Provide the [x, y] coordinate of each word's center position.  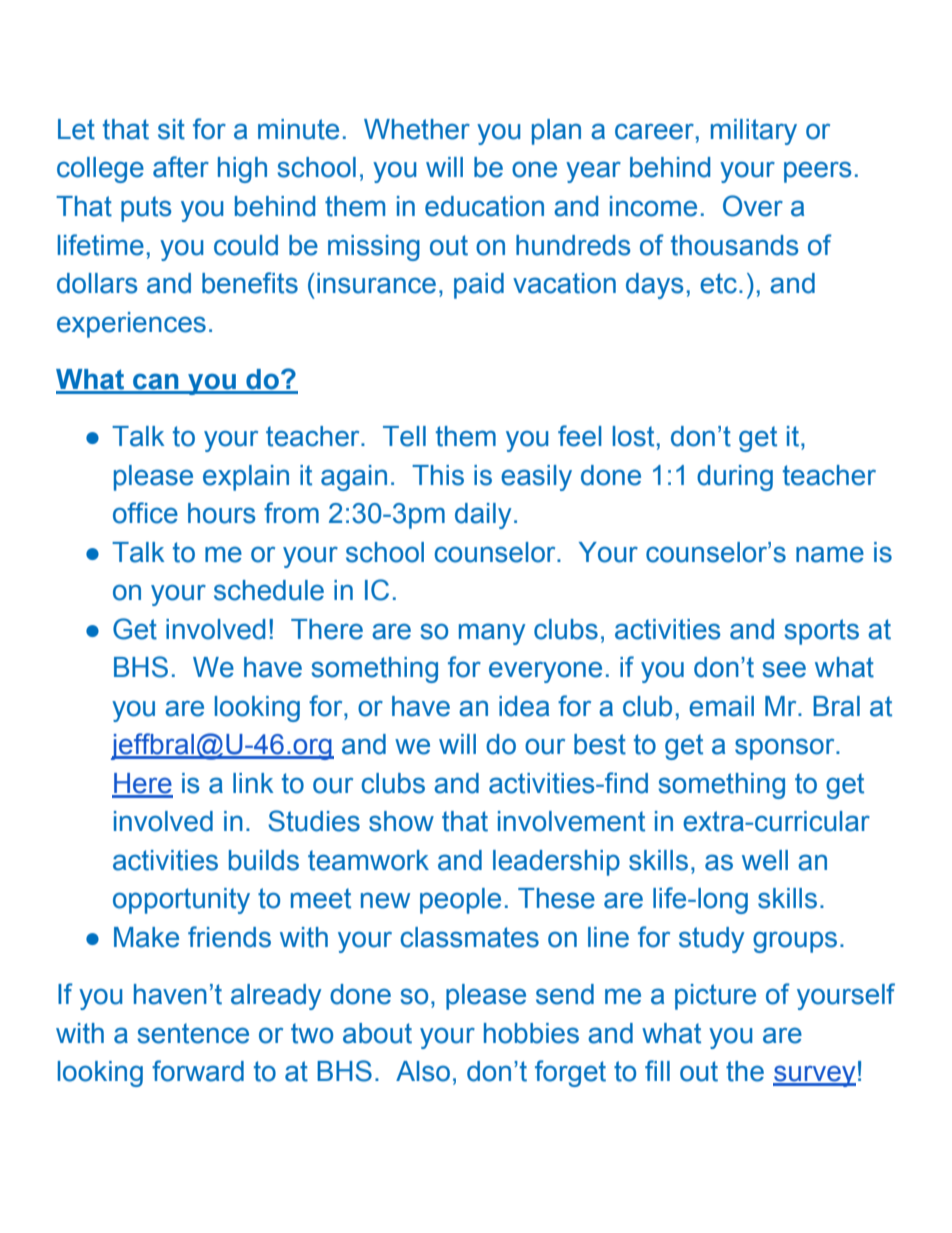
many [492, 634]
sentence [193, 1033]
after [181, 167]
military [754, 132]
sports [821, 632]
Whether [417, 129]
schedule [269, 590]
